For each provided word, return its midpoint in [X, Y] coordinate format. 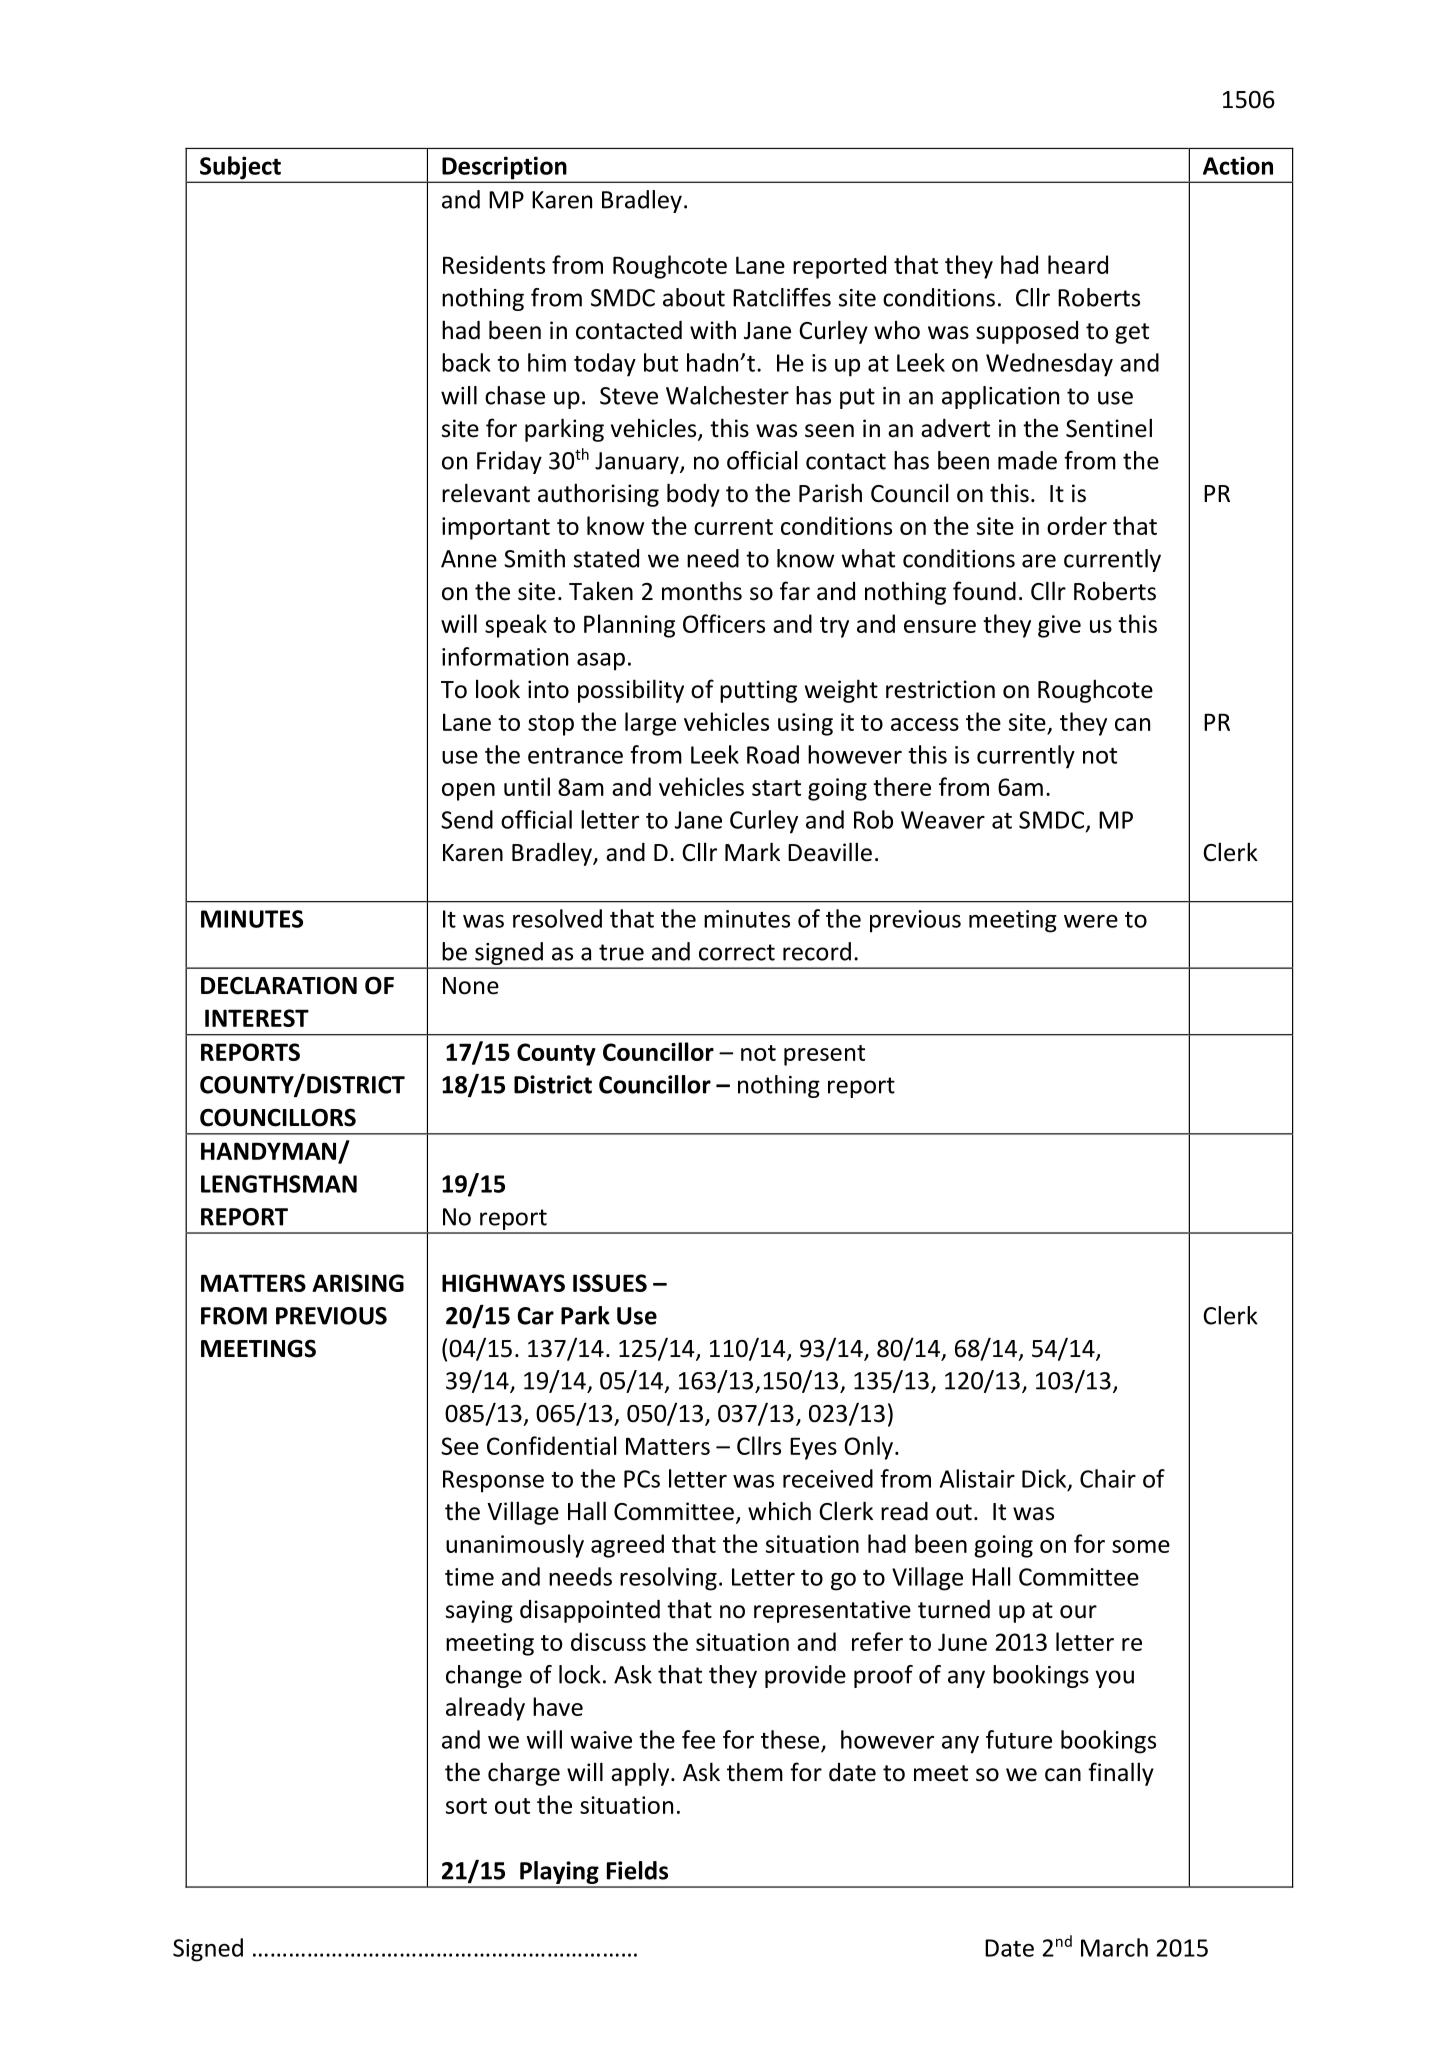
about [694, 297]
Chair [1108, 1478]
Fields [637, 1870]
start [776, 788]
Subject [240, 169]
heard [1078, 264]
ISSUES [610, 1283]
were [1091, 921]
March [1114, 1947]
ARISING [358, 1283]
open [468, 792]
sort [466, 1806]
